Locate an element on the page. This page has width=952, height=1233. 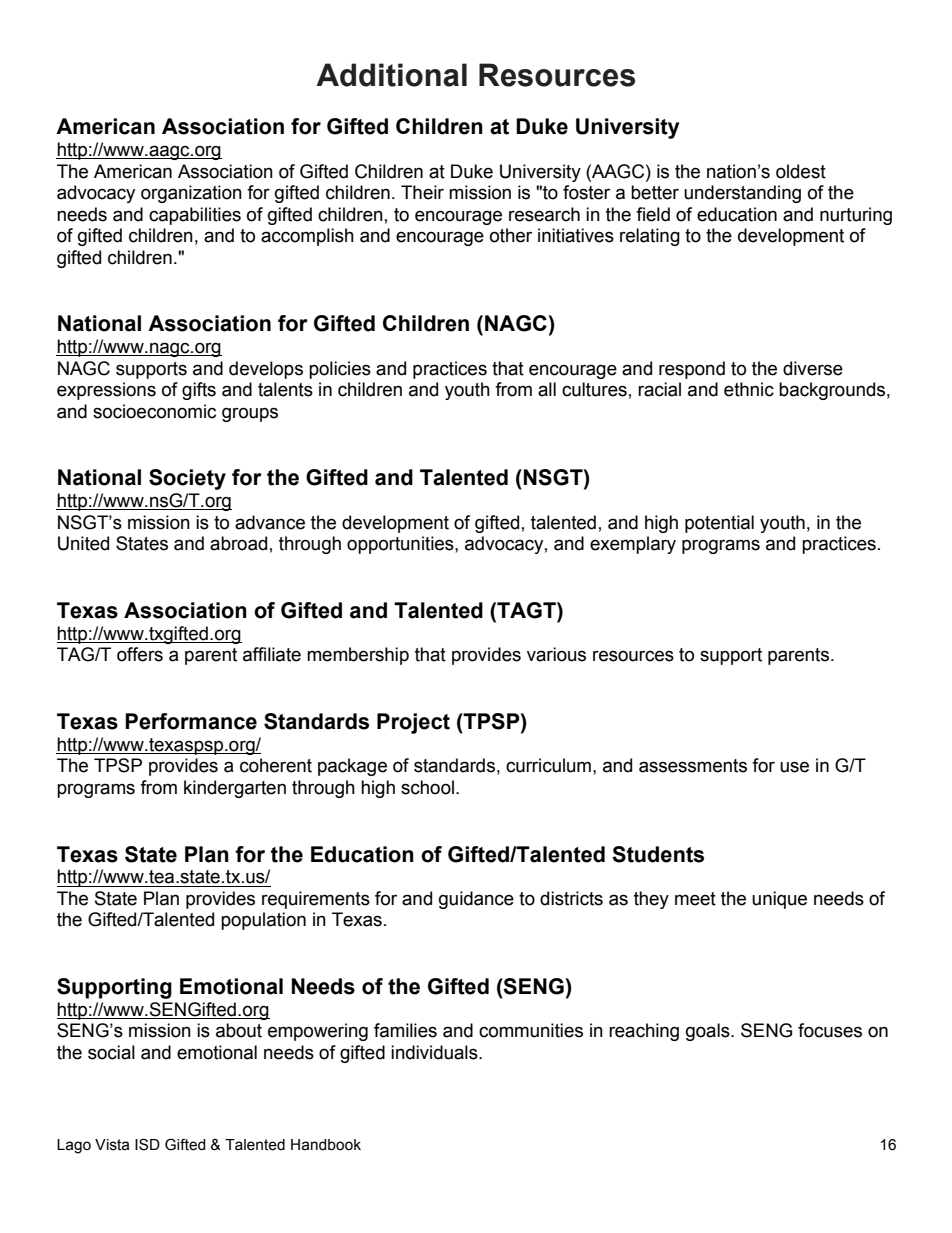
oldest is located at coordinates (801, 171).
